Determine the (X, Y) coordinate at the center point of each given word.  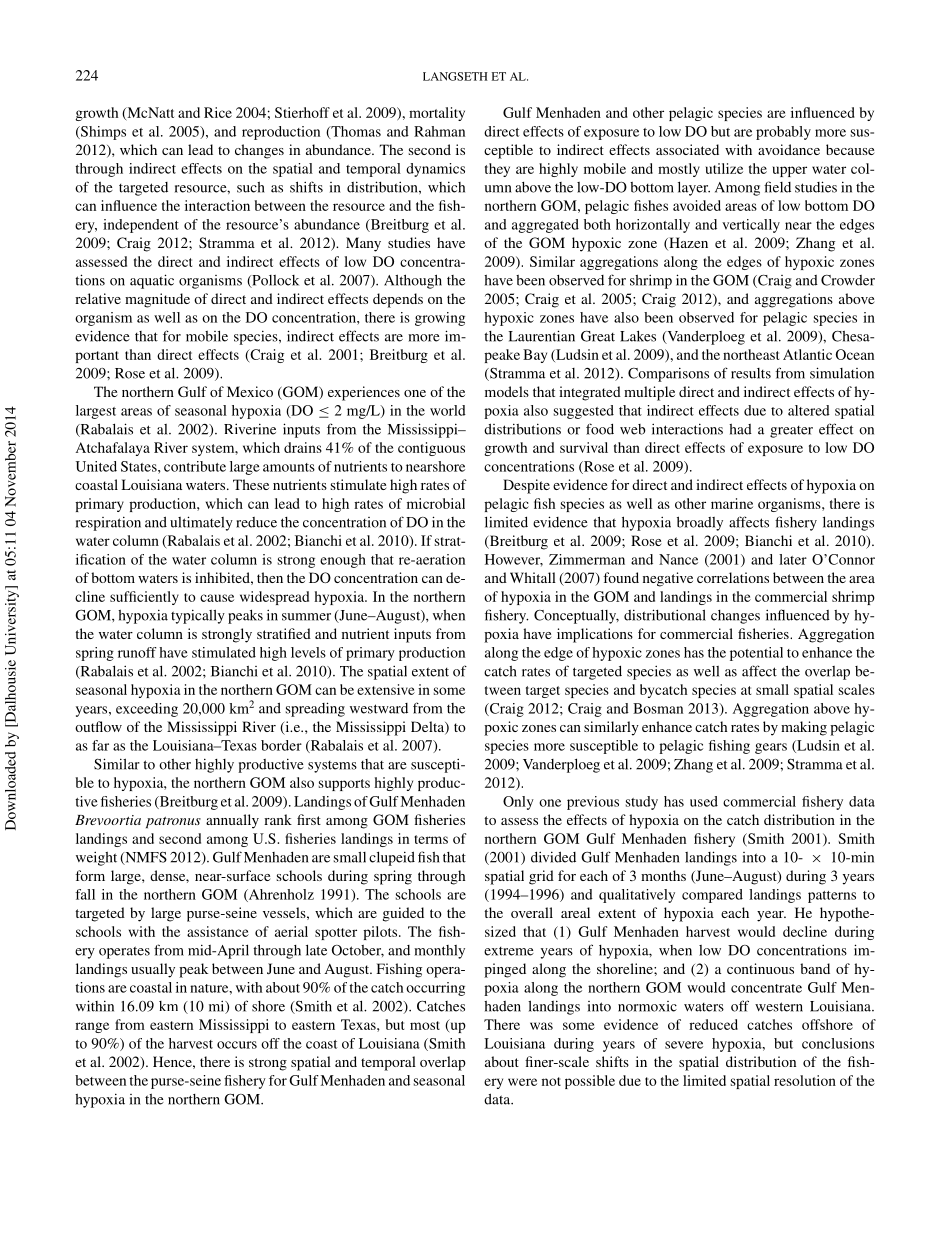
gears (771, 748)
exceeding (147, 710)
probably (783, 133)
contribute (195, 466)
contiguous (431, 449)
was (541, 1026)
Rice (218, 112)
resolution (805, 1080)
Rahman (439, 131)
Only (518, 803)
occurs (237, 1045)
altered (809, 410)
